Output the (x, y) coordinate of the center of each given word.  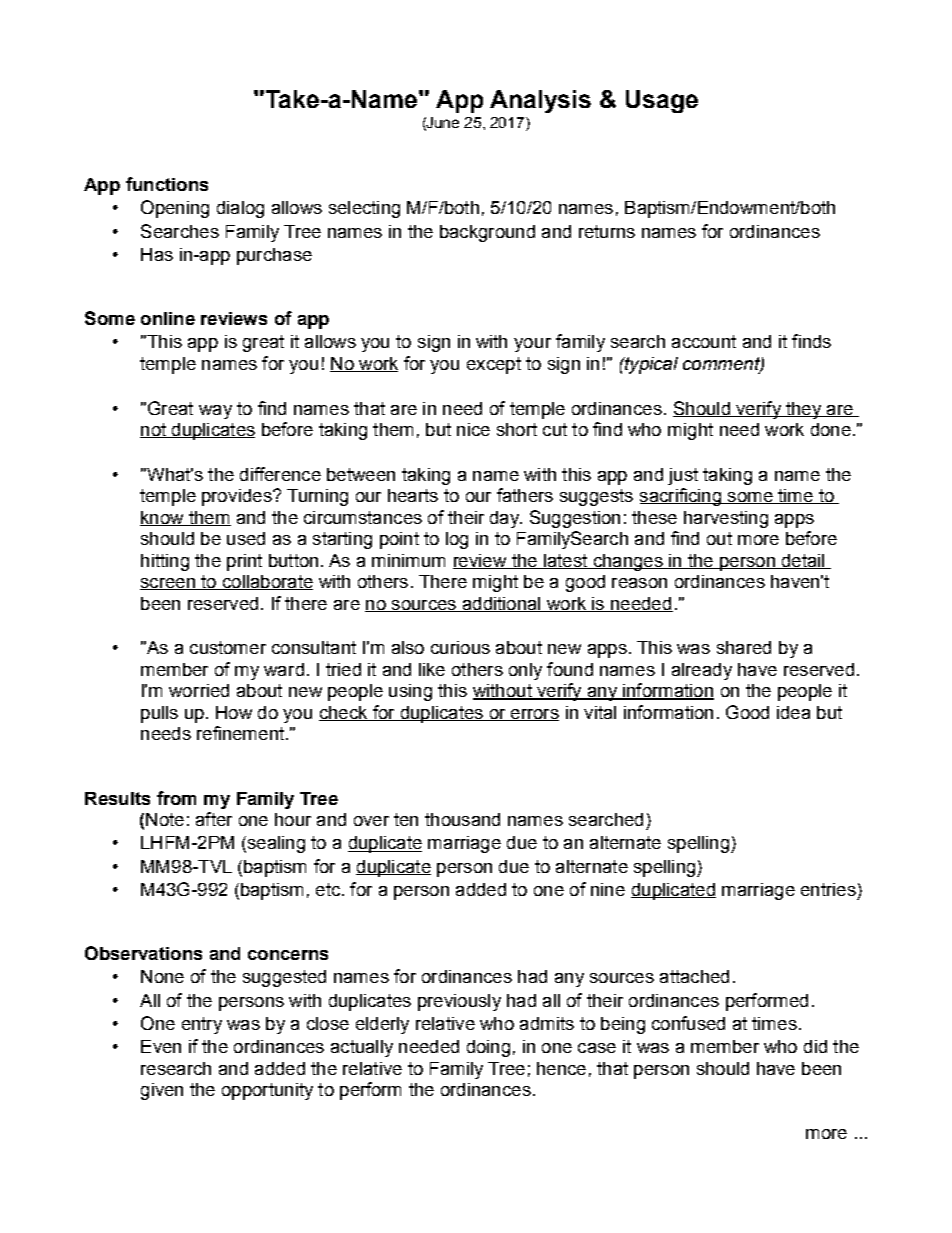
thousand (462, 819)
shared (744, 647)
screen (168, 584)
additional (501, 604)
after (214, 819)
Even (161, 1046)
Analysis (540, 101)
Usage (662, 101)
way (215, 412)
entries (828, 889)
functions (167, 184)
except (494, 365)
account (704, 341)
